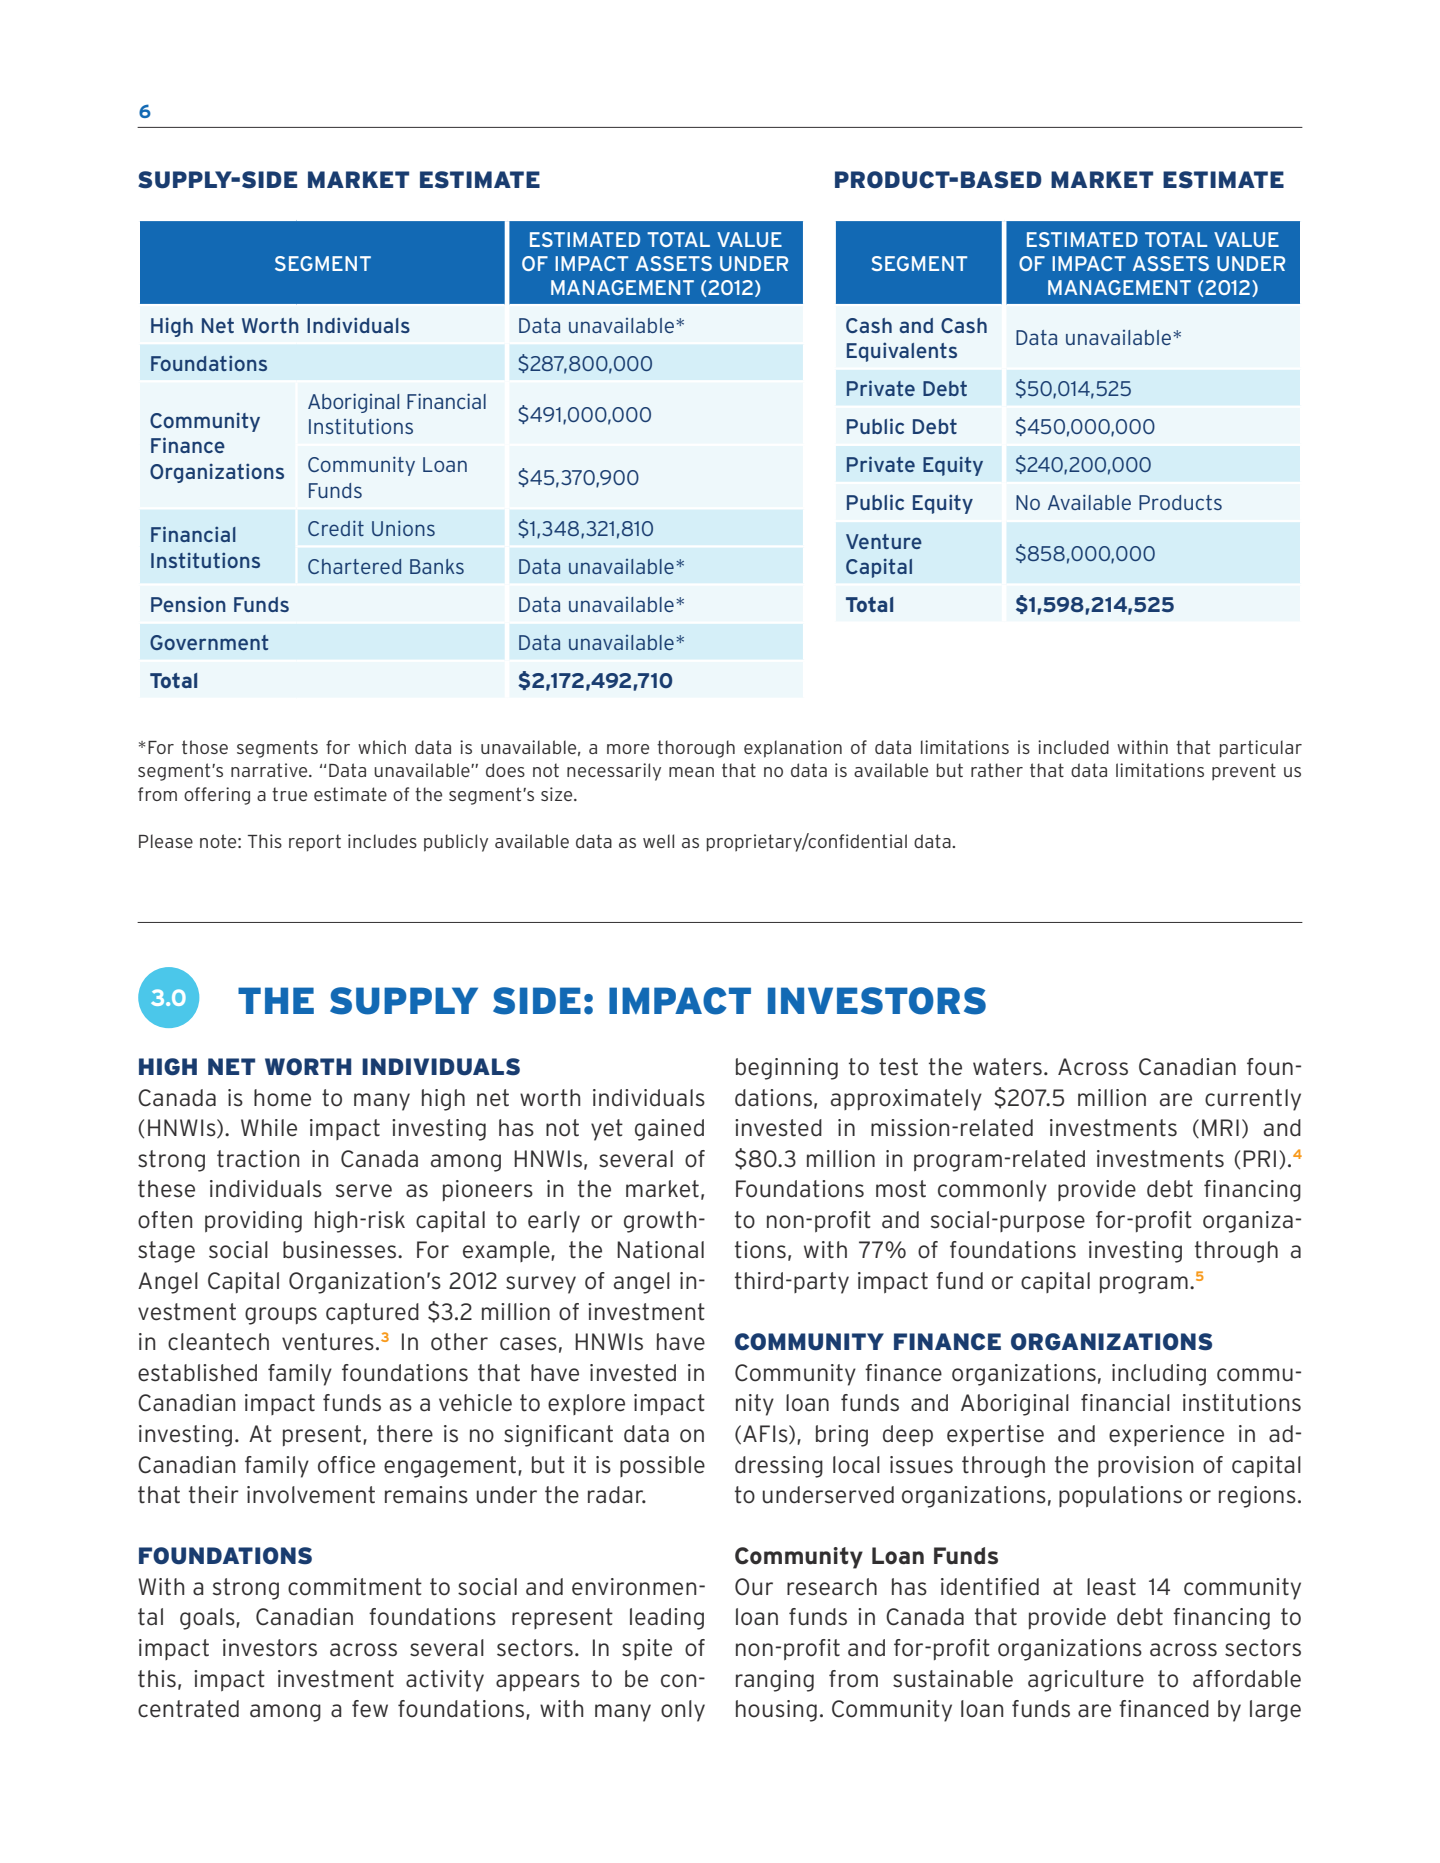 Image resolution: width=1440 pixels, height=1863 pixels. What do you see at coordinates (660, 1250) in the screenshot?
I see `National` at bounding box center [660, 1250].
